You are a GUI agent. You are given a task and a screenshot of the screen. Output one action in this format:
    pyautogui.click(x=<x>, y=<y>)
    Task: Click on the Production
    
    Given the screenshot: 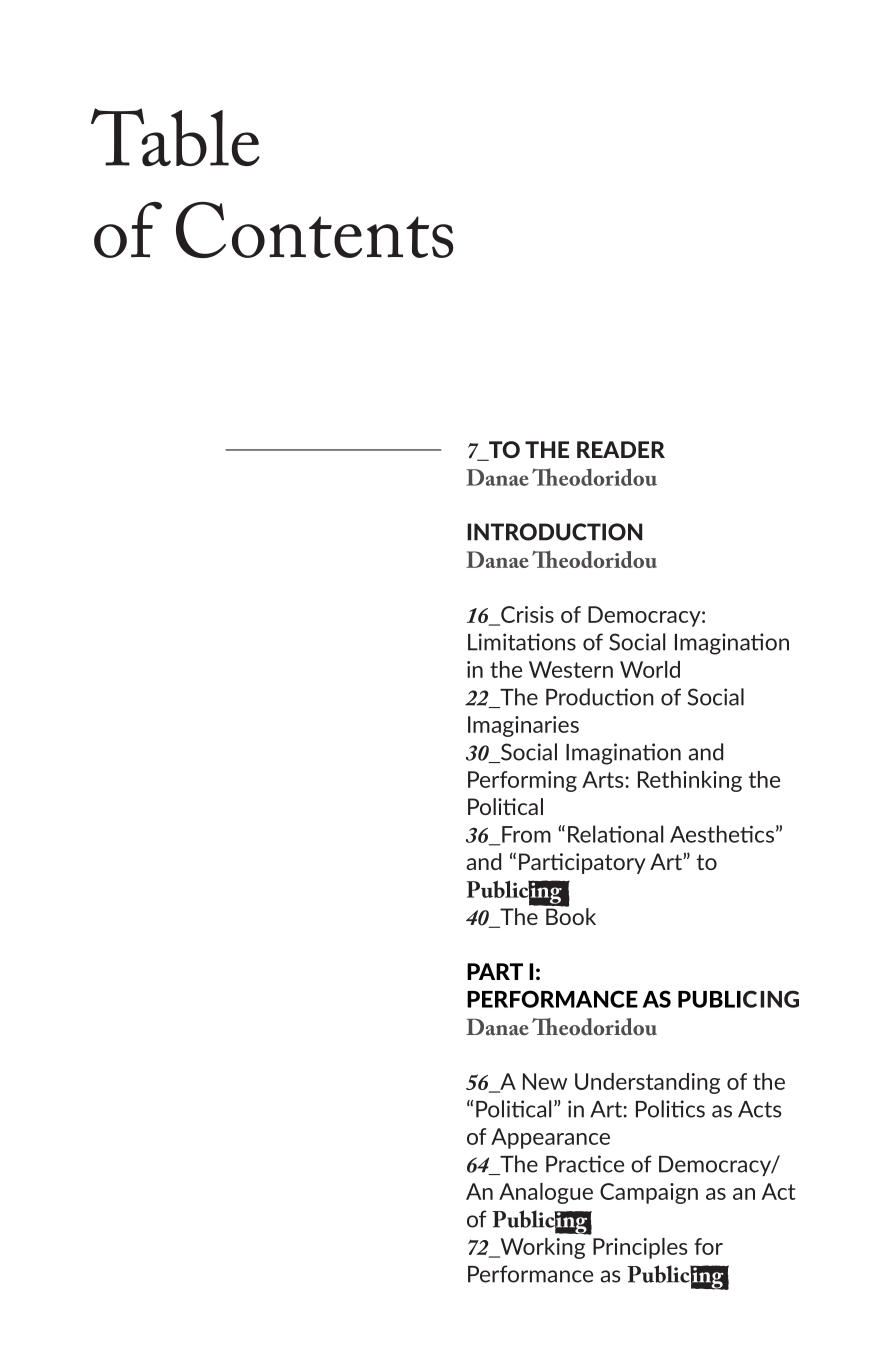 What is the action you would take?
    pyautogui.click(x=600, y=697)
